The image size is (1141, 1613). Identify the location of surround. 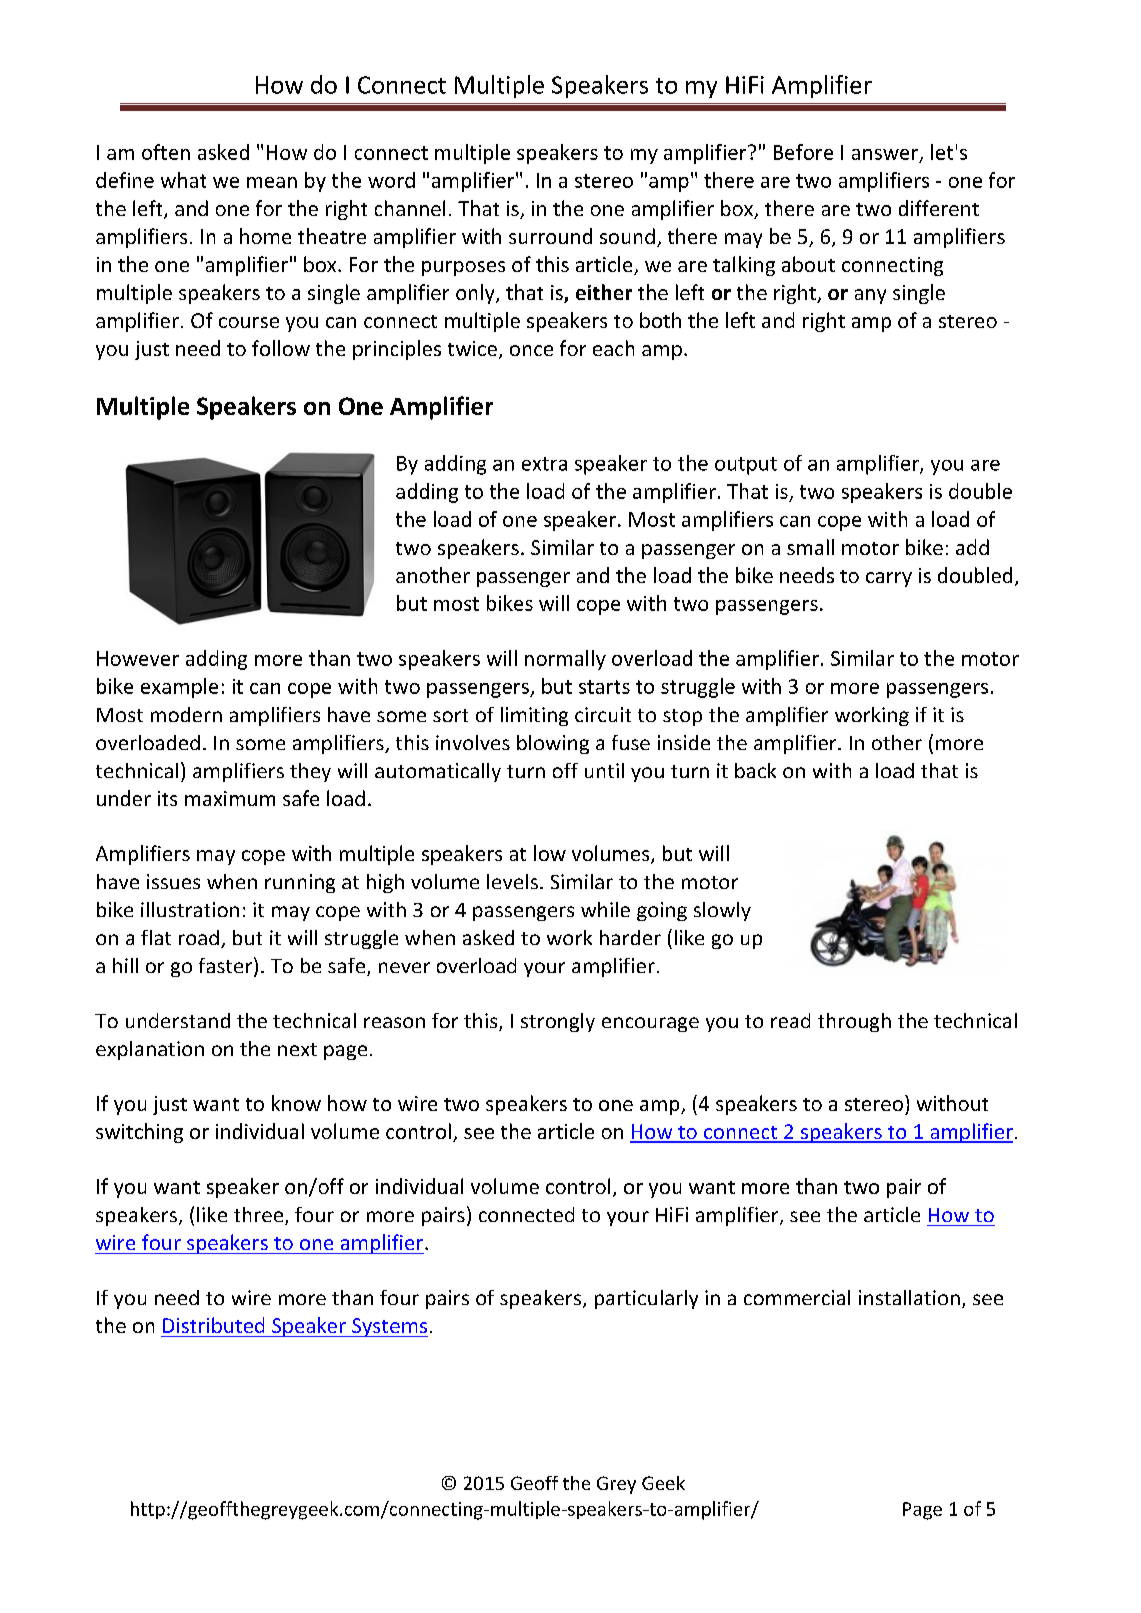
(550, 236).
